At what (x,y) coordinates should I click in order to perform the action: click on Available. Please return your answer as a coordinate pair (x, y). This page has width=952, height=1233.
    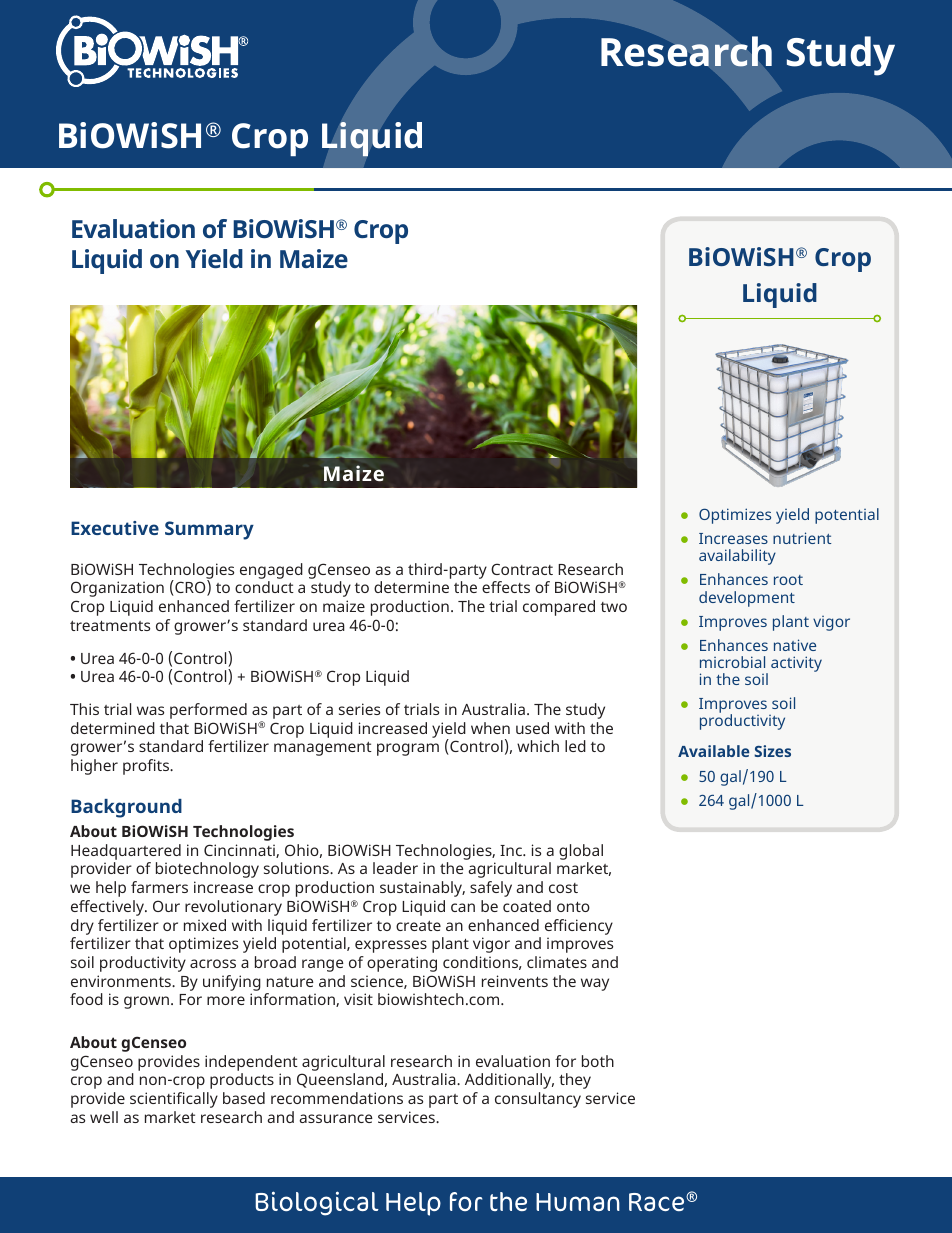
    Looking at the image, I should click on (713, 751).
